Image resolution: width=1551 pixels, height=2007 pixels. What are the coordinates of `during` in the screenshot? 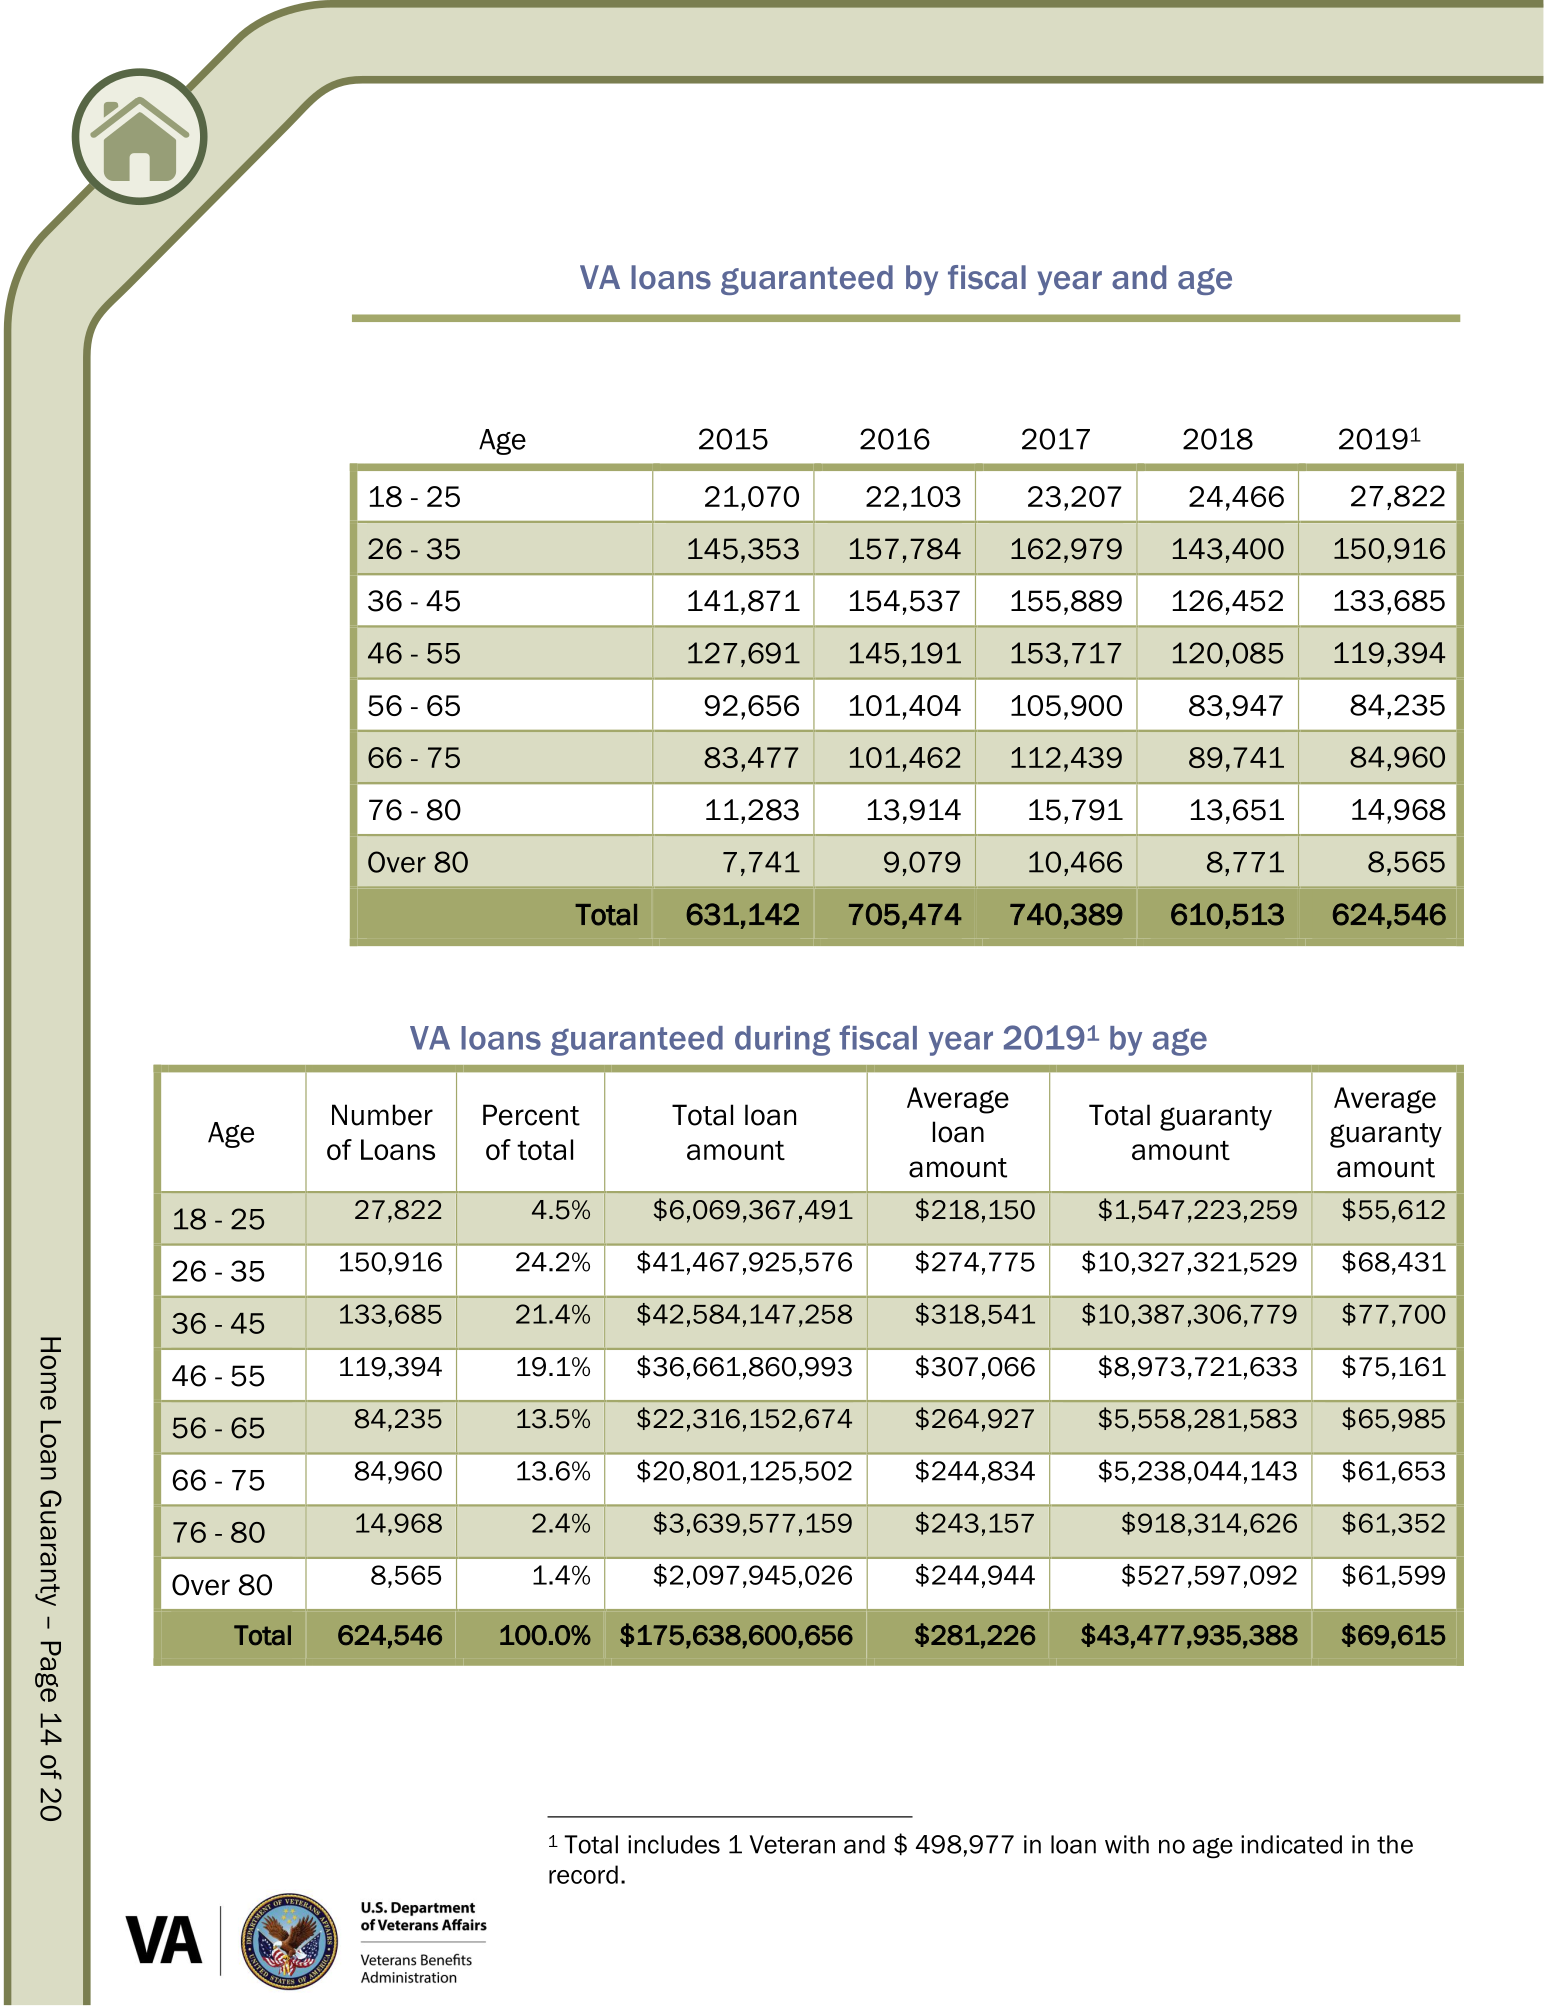 It's located at (782, 1041).
